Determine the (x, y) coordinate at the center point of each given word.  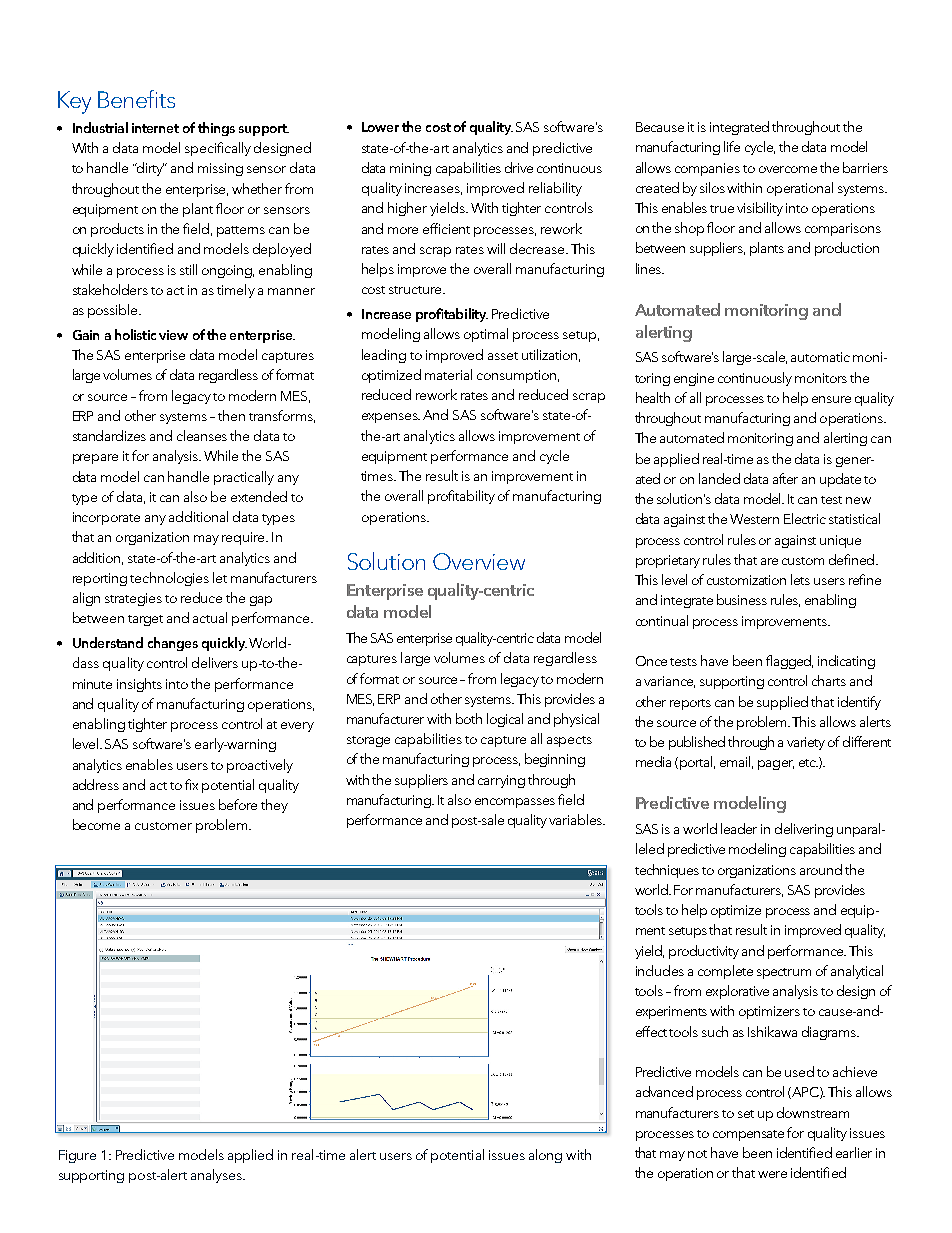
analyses (217, 1176)
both (469, 718)
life (732, 146)
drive (519, 167)
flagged (789, 662)
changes (173, 644)
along (545, 1156)
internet (155, 128)
